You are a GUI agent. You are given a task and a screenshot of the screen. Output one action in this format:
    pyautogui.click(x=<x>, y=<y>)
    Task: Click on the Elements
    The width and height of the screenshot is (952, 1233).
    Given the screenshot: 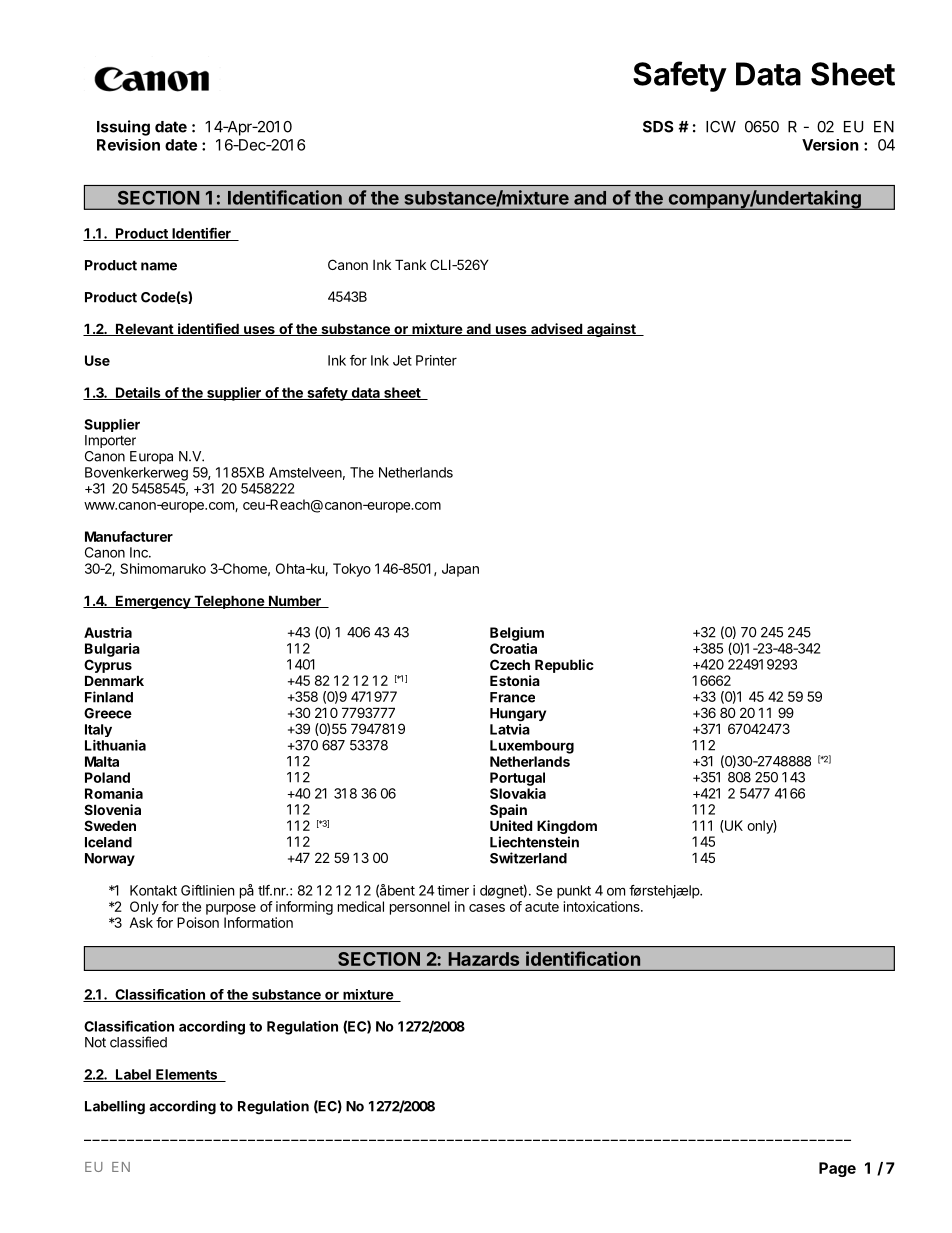 What is the action you would take?
    pyautogui.click(x=187, y=1075)
